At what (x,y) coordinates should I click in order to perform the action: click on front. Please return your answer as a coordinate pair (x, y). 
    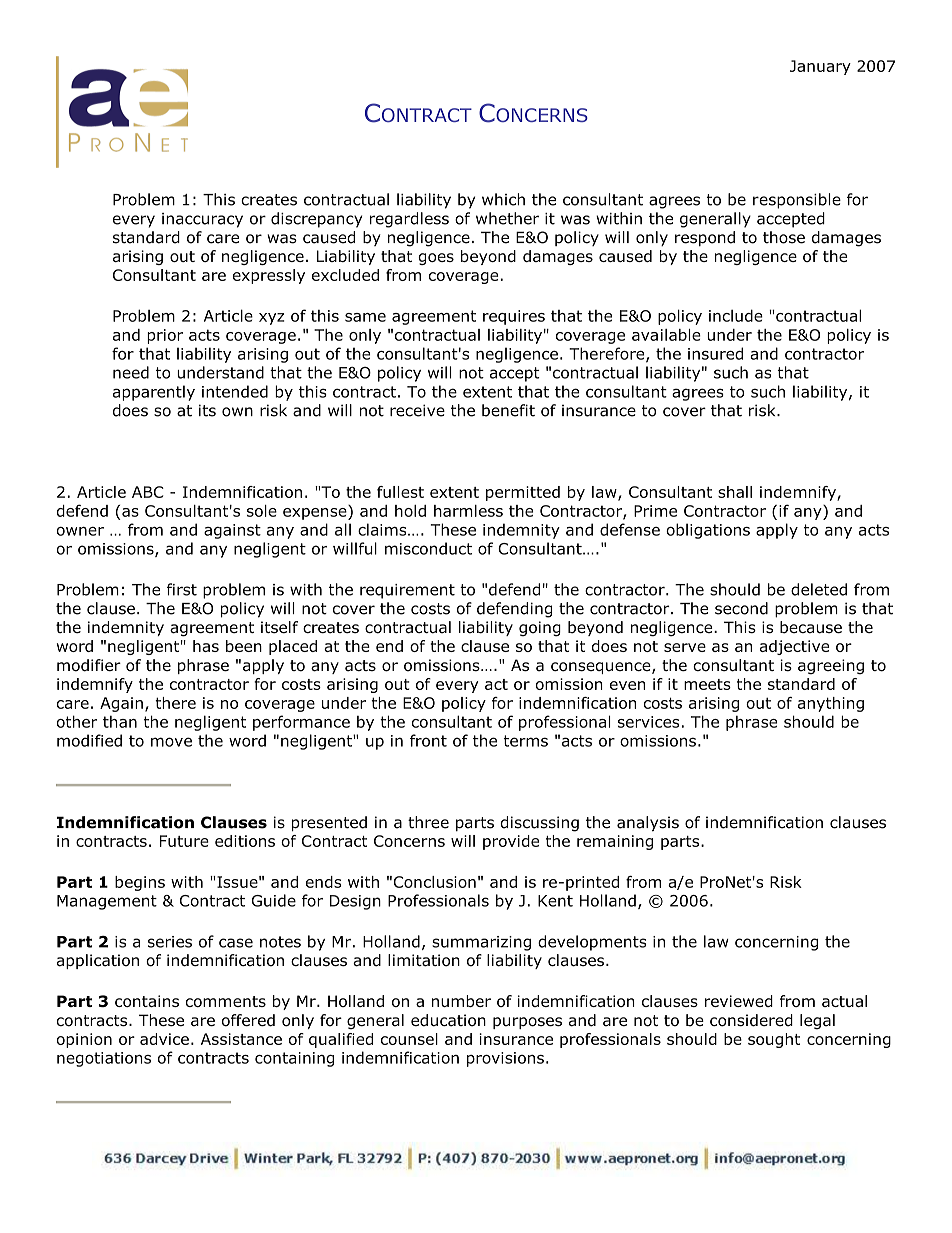
    Looking at the image, I should click on (428, 740).
